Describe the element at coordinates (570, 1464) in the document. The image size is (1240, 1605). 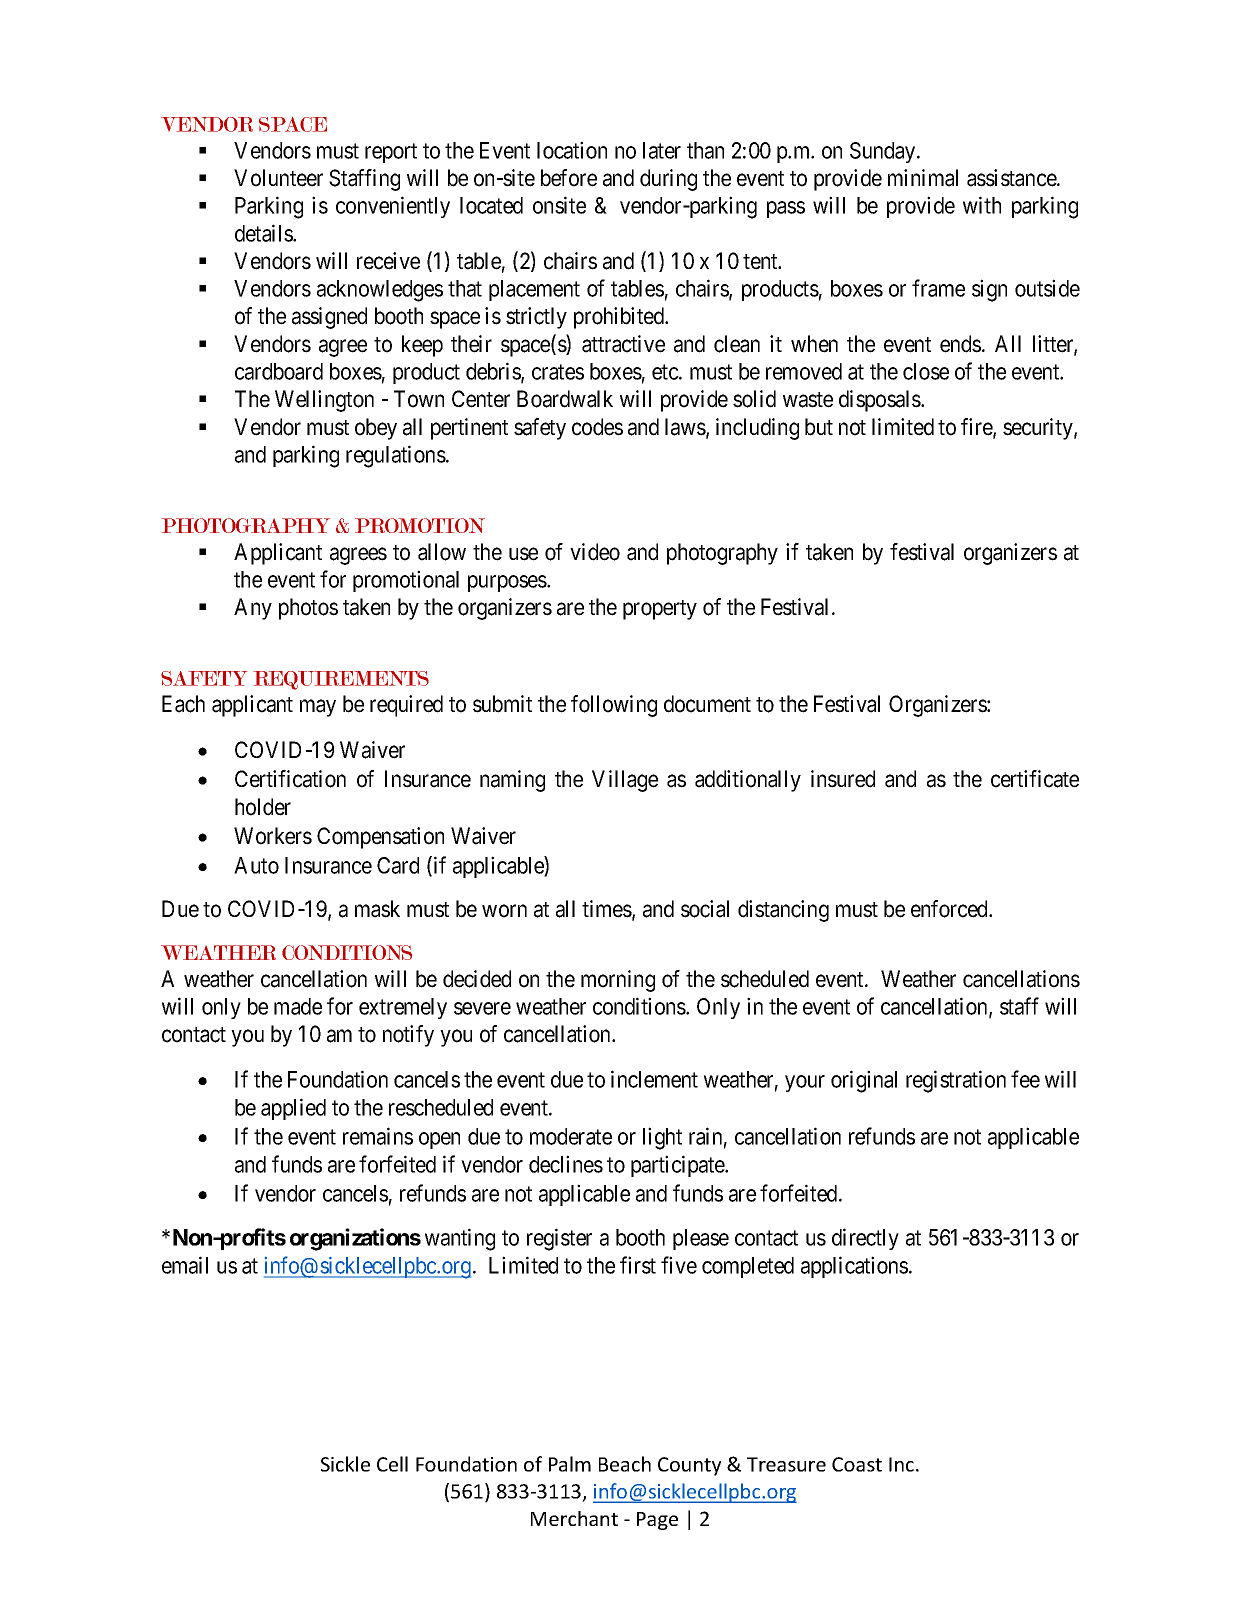
I see `Palm` at that location.
